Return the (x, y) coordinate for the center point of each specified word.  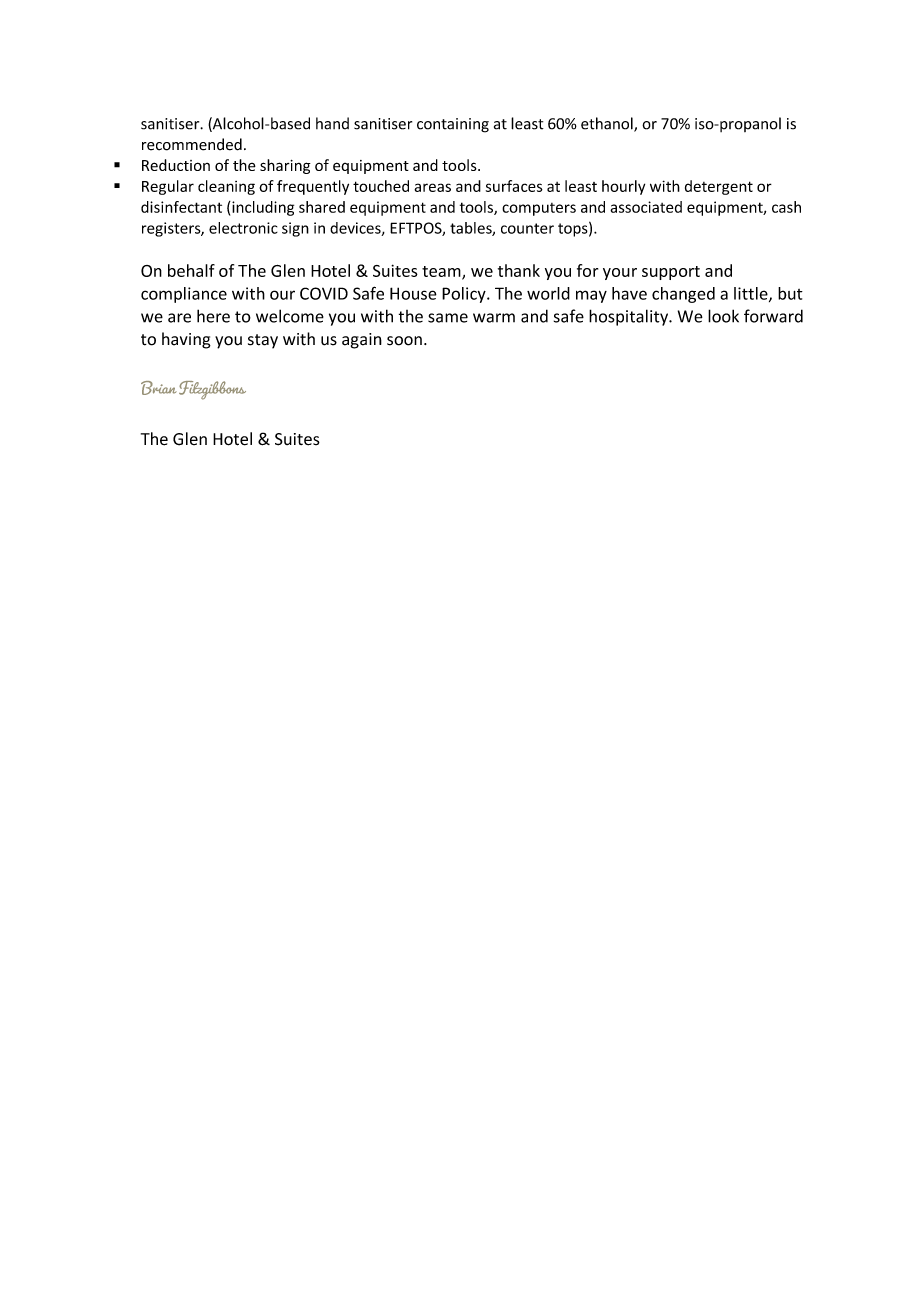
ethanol (608, 124)
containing (453, 125)
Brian (159, 388)
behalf (191, 270)
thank (519, 270)
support (671, 273)
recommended (192, 144)
